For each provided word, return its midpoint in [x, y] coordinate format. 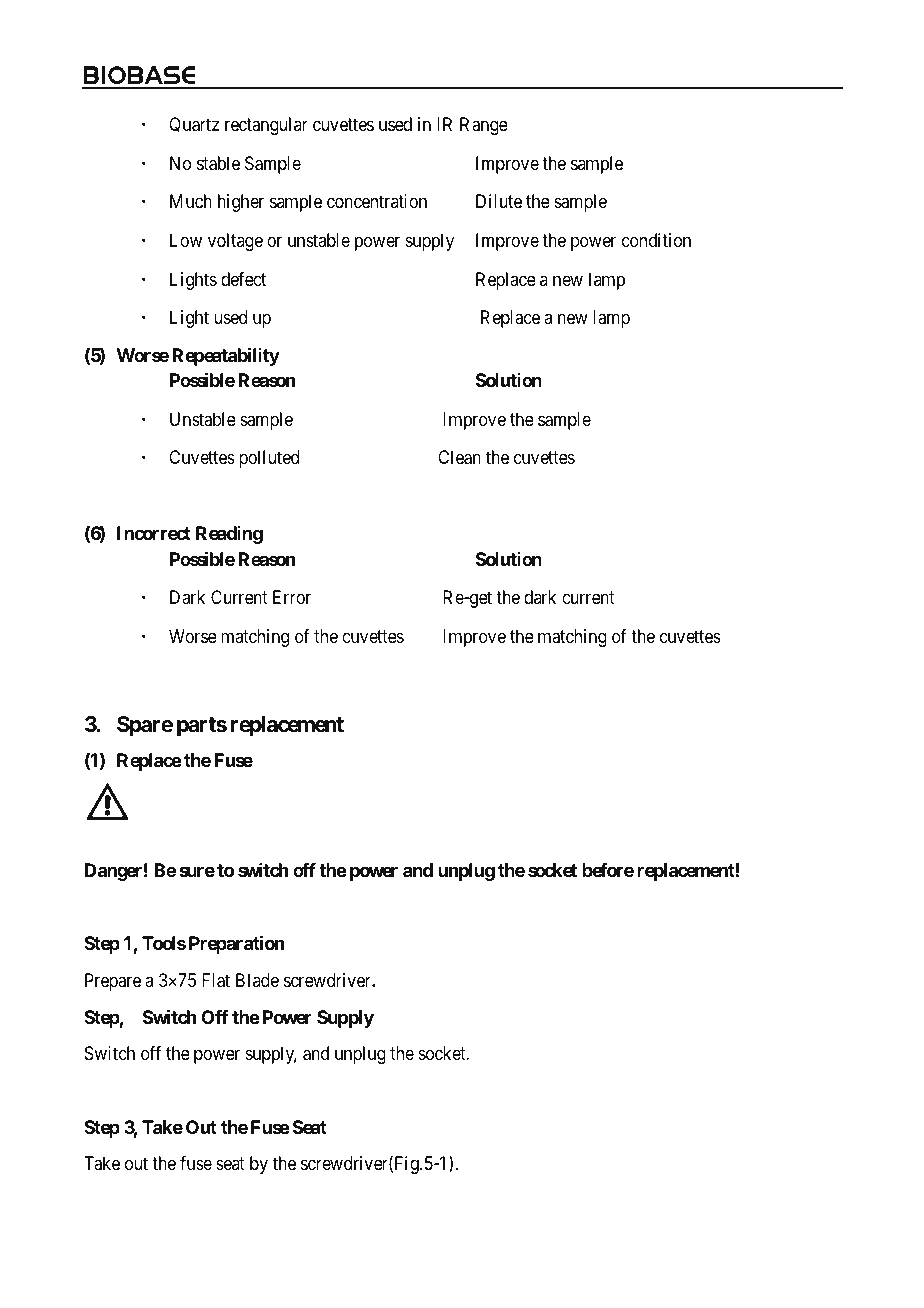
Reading [229, 535]
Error [292, 597]
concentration [377, 201]
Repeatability [226, 356]
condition [656, 240]
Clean [459, 457]
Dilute [499, 201]
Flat [216, 980]
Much [191, 201]
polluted [269, 459]
